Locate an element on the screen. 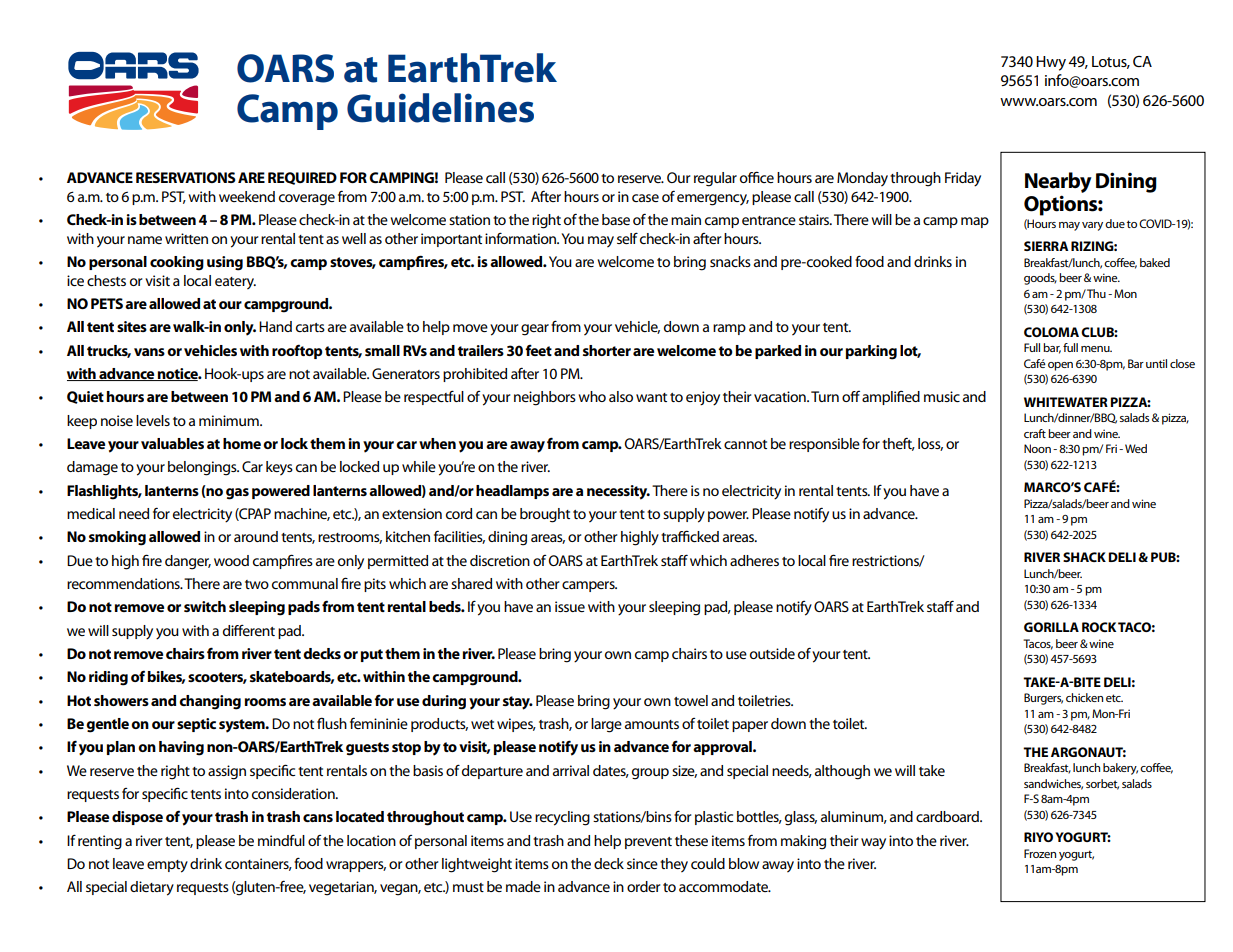 This screenshot has height=952, width=1233. RESERVATIONS is located at coordinates (186, 177).
